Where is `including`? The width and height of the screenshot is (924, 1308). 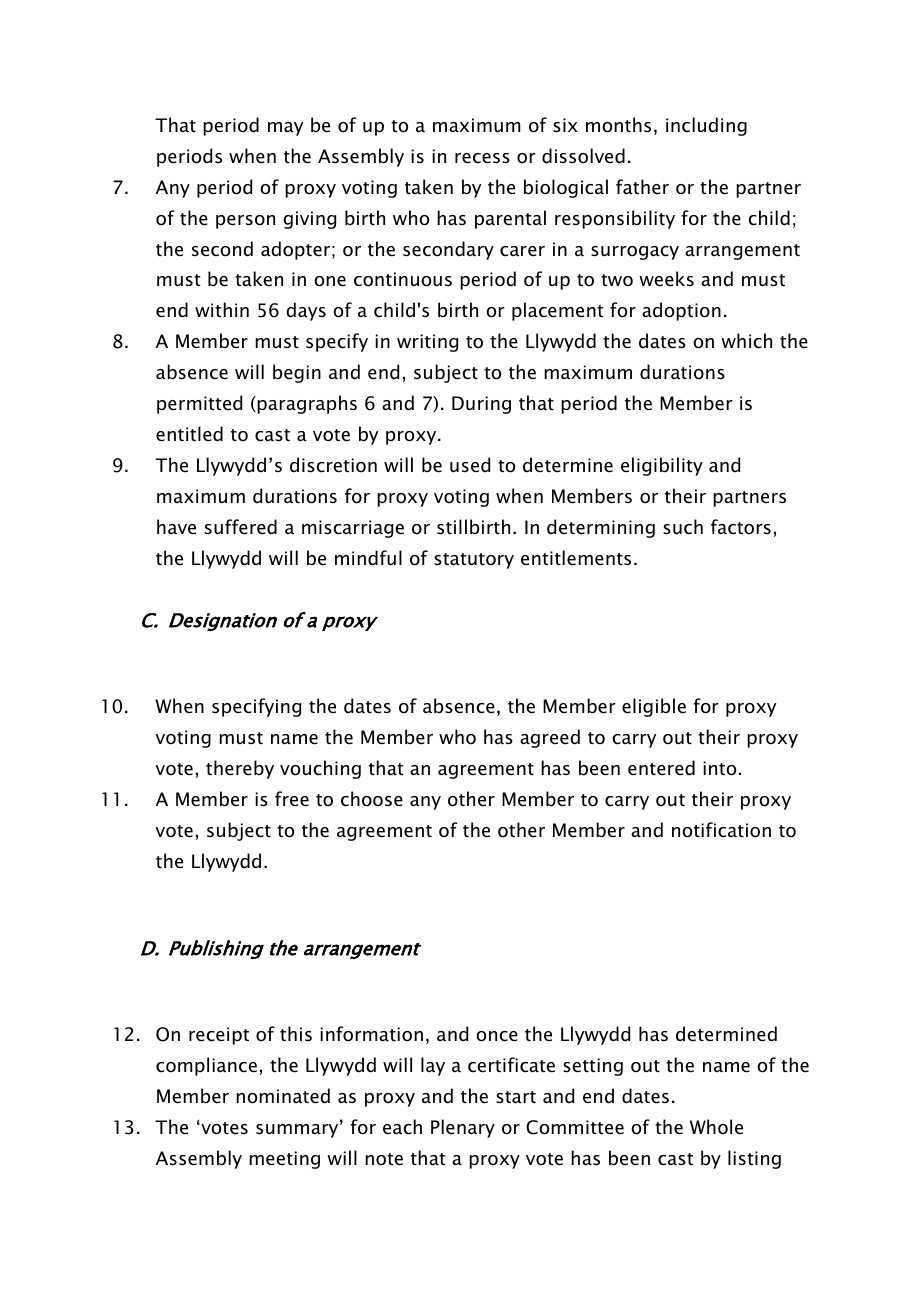 including is located at coordinates (706, 126).
